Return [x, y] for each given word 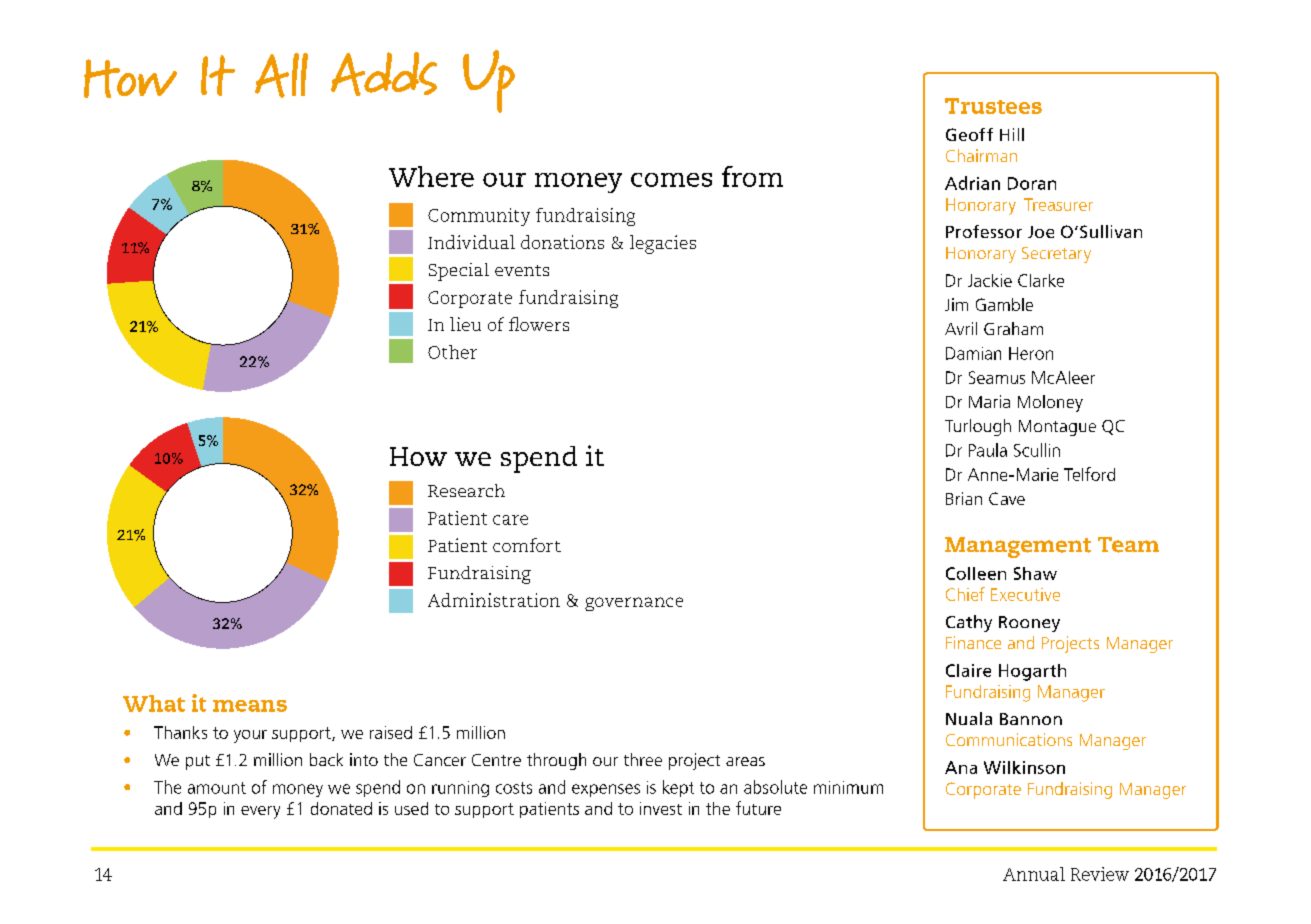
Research [466, 490]
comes [671, 180]
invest [661, 808]
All [281, 75]
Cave [1007, 498]
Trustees [993, 106]
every [260, 812]
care [510, 520]
